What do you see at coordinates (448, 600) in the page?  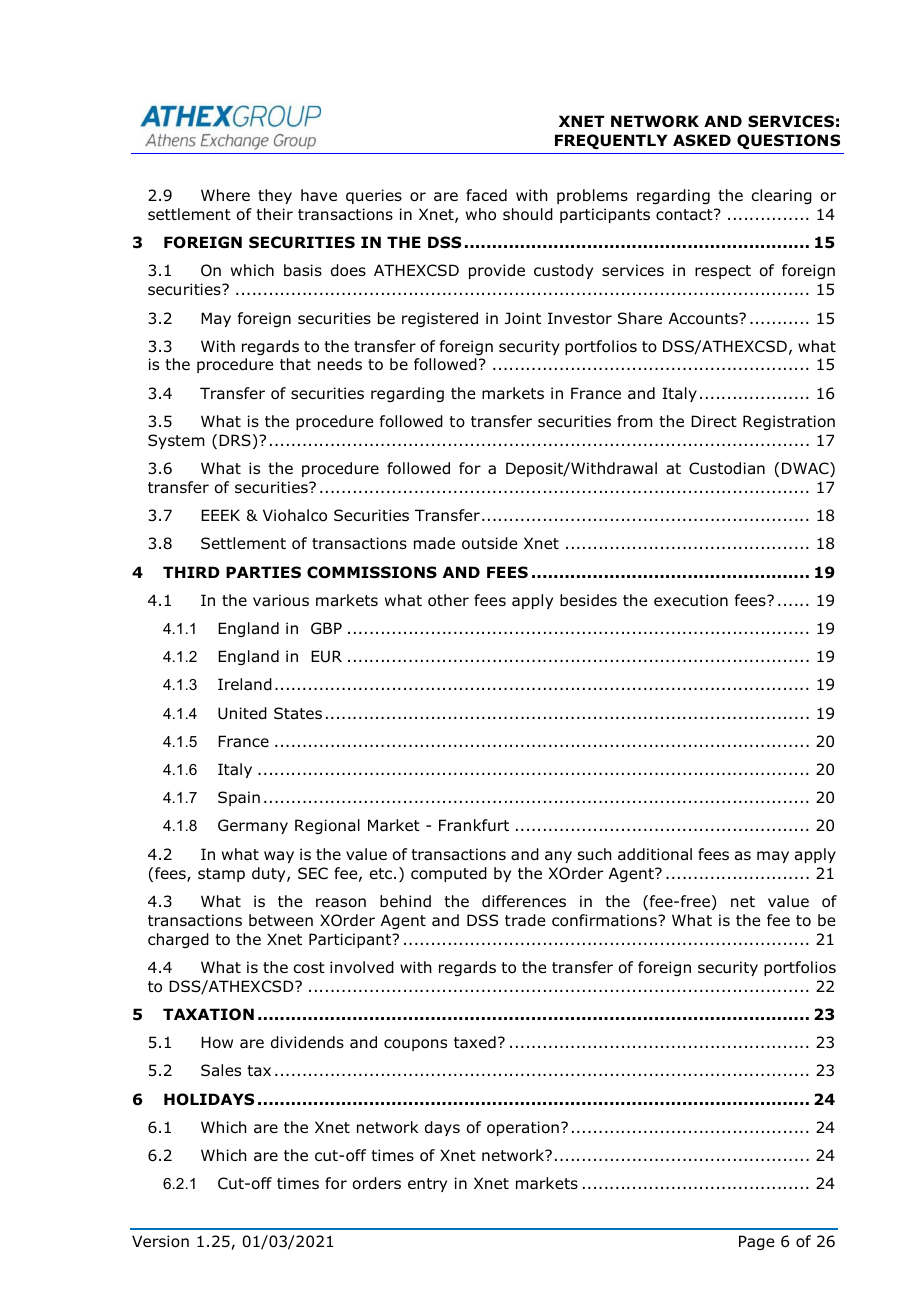 I see `other` at bounding box center [448, 600].
